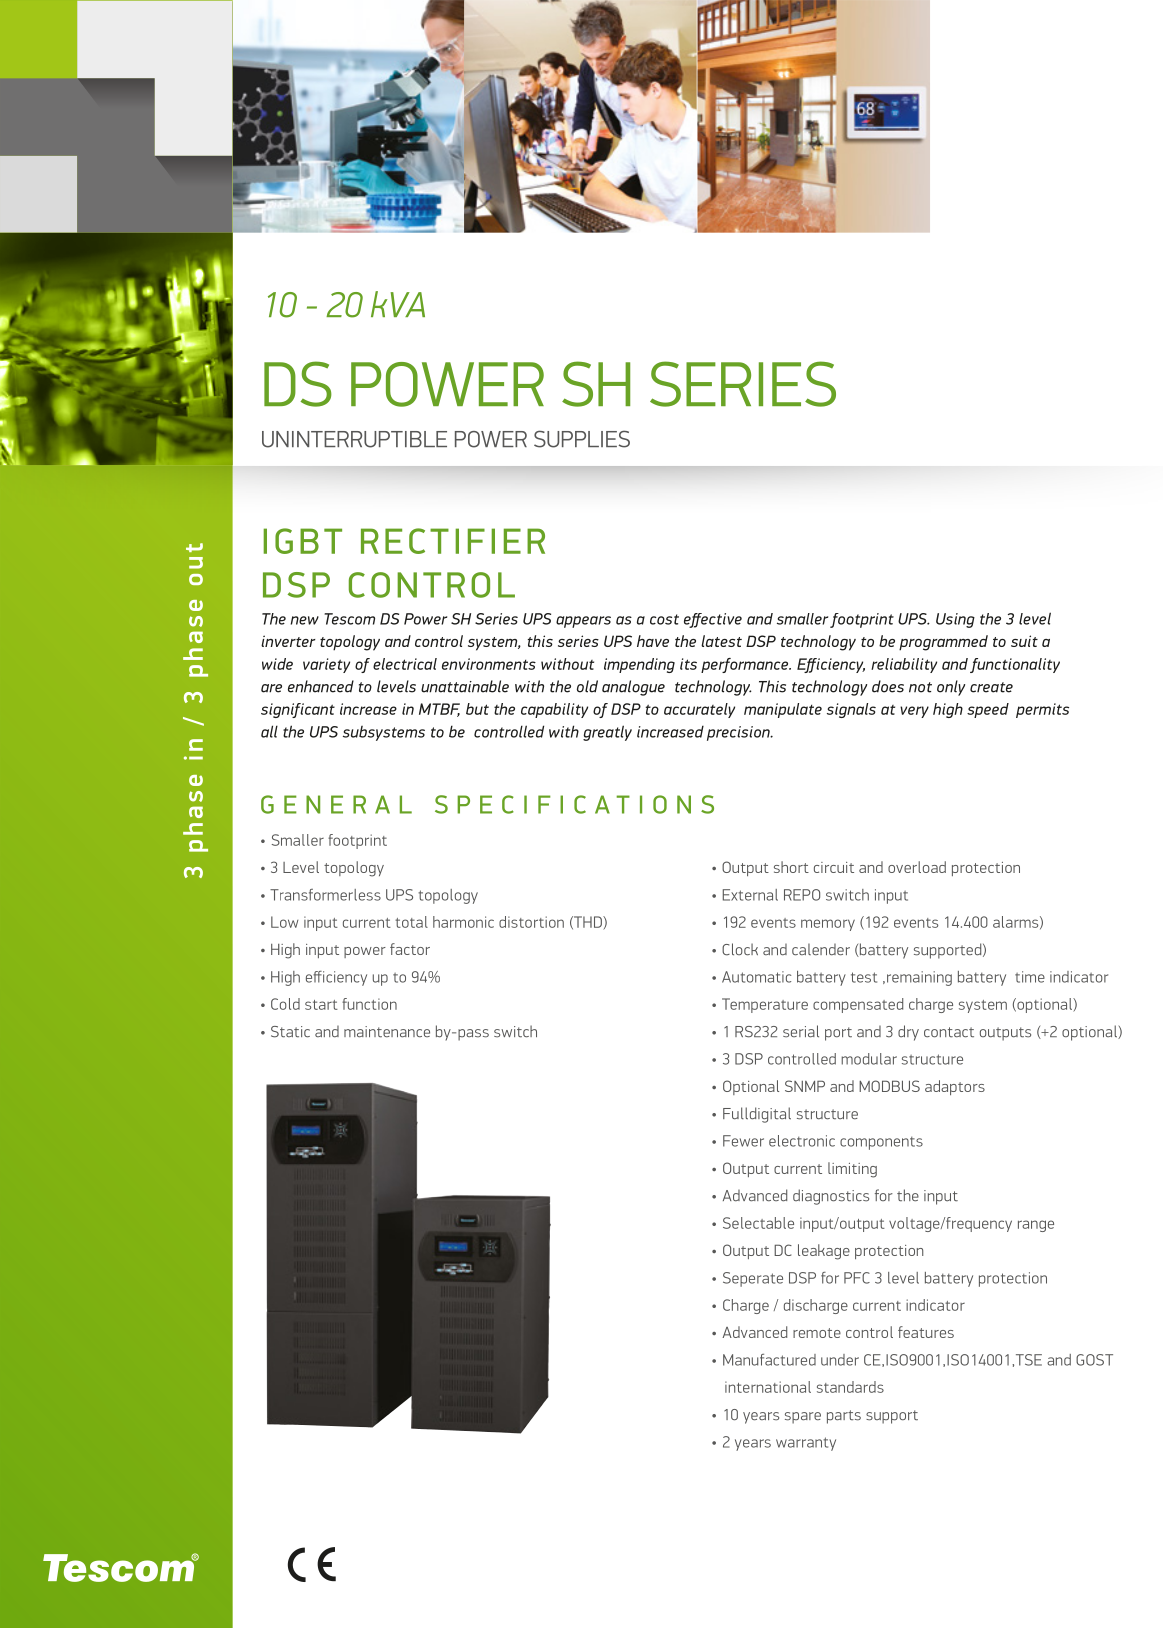 This image has width=1163, height=1628. I want to click on GENERAL, so click(336, 804).
